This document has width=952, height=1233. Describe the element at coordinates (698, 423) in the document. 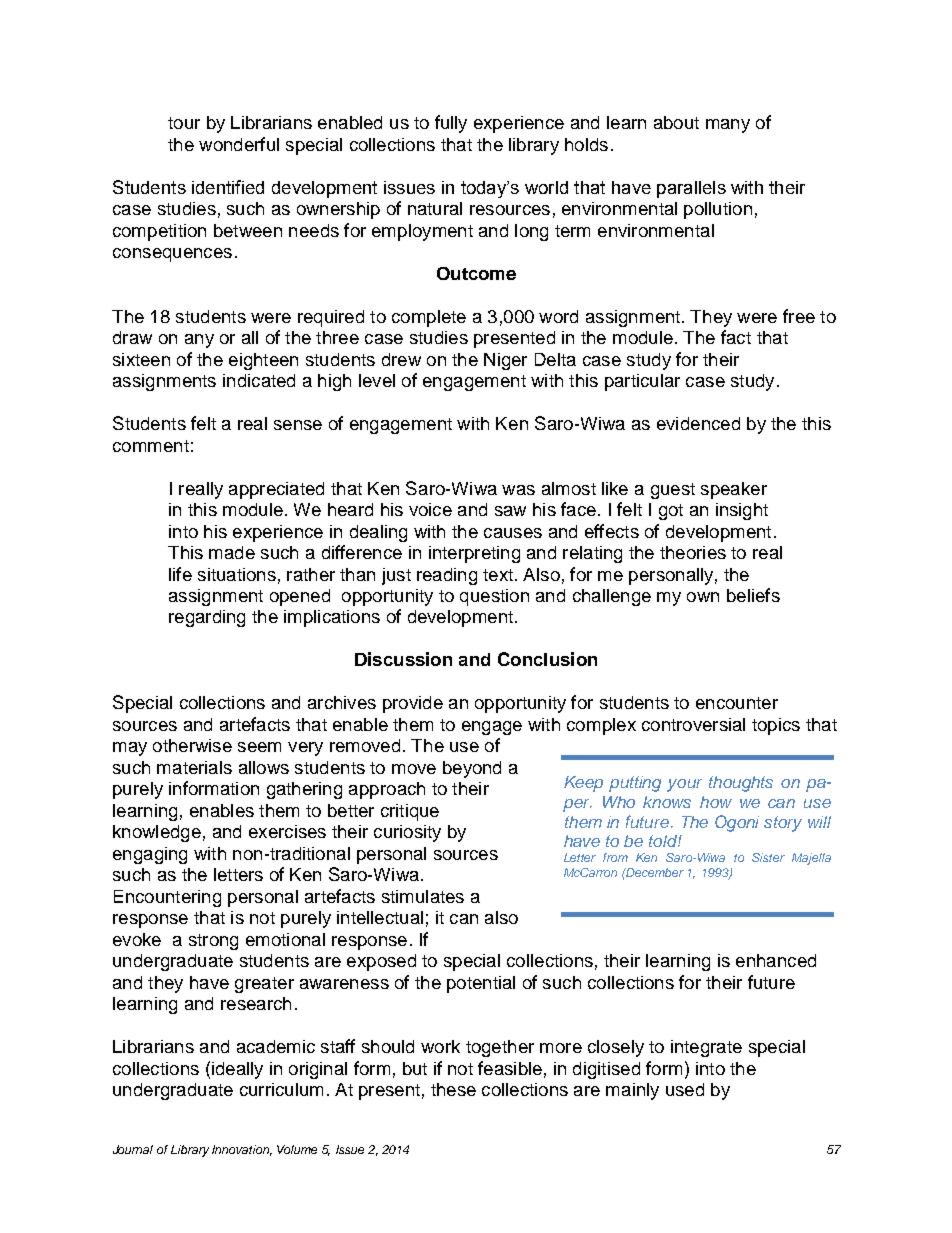

I see `evidenced` at that location.
